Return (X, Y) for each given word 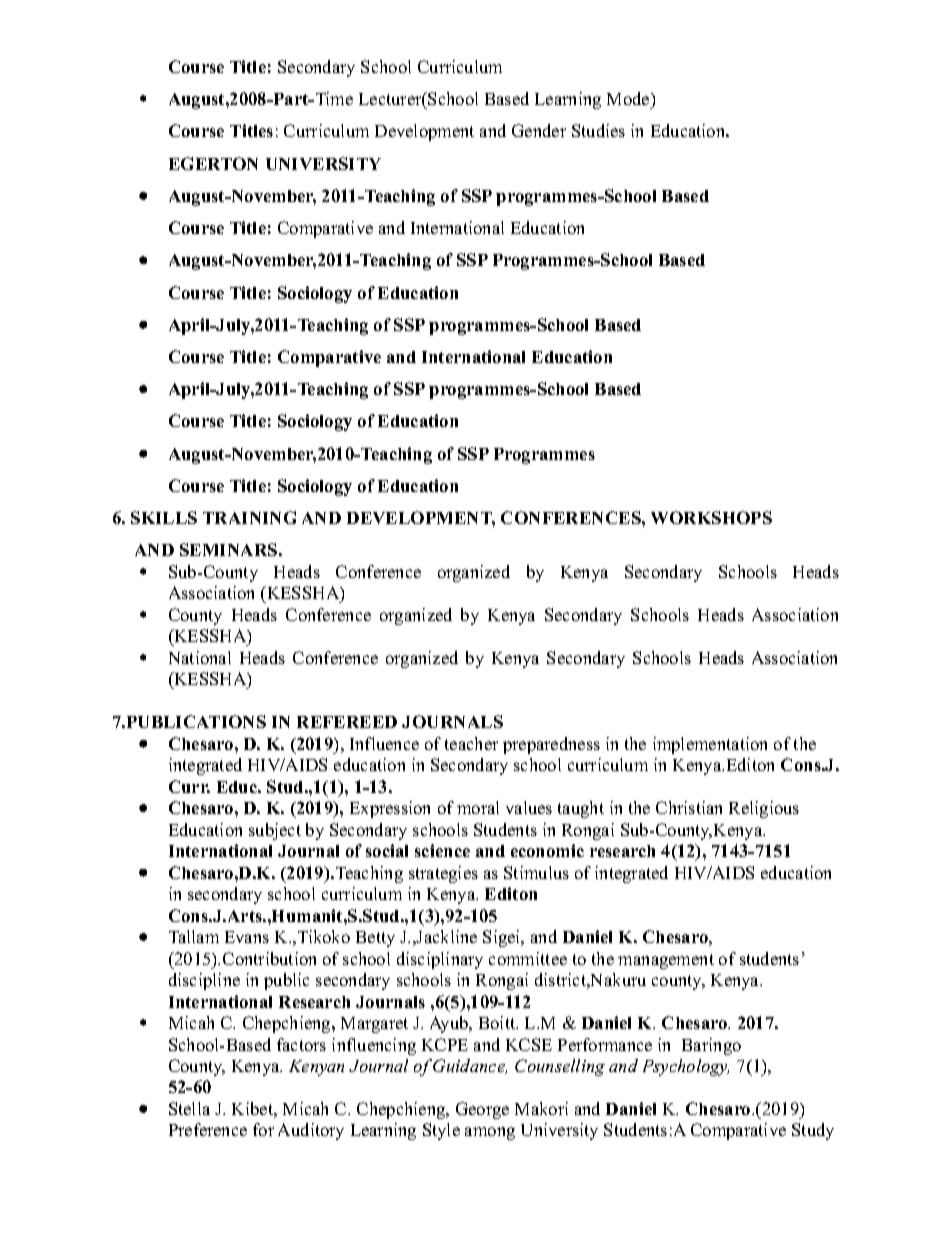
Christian (689, 807)
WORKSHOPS (711, 517)
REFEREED (347, 722)
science (442, 850)
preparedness (551, 745)
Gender (539, 130)
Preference (208, 1129)
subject (275, 831)
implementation (710, 745)
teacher (471, 743)
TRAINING (249, 517)
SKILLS (164, 517)
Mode (629, 98)
